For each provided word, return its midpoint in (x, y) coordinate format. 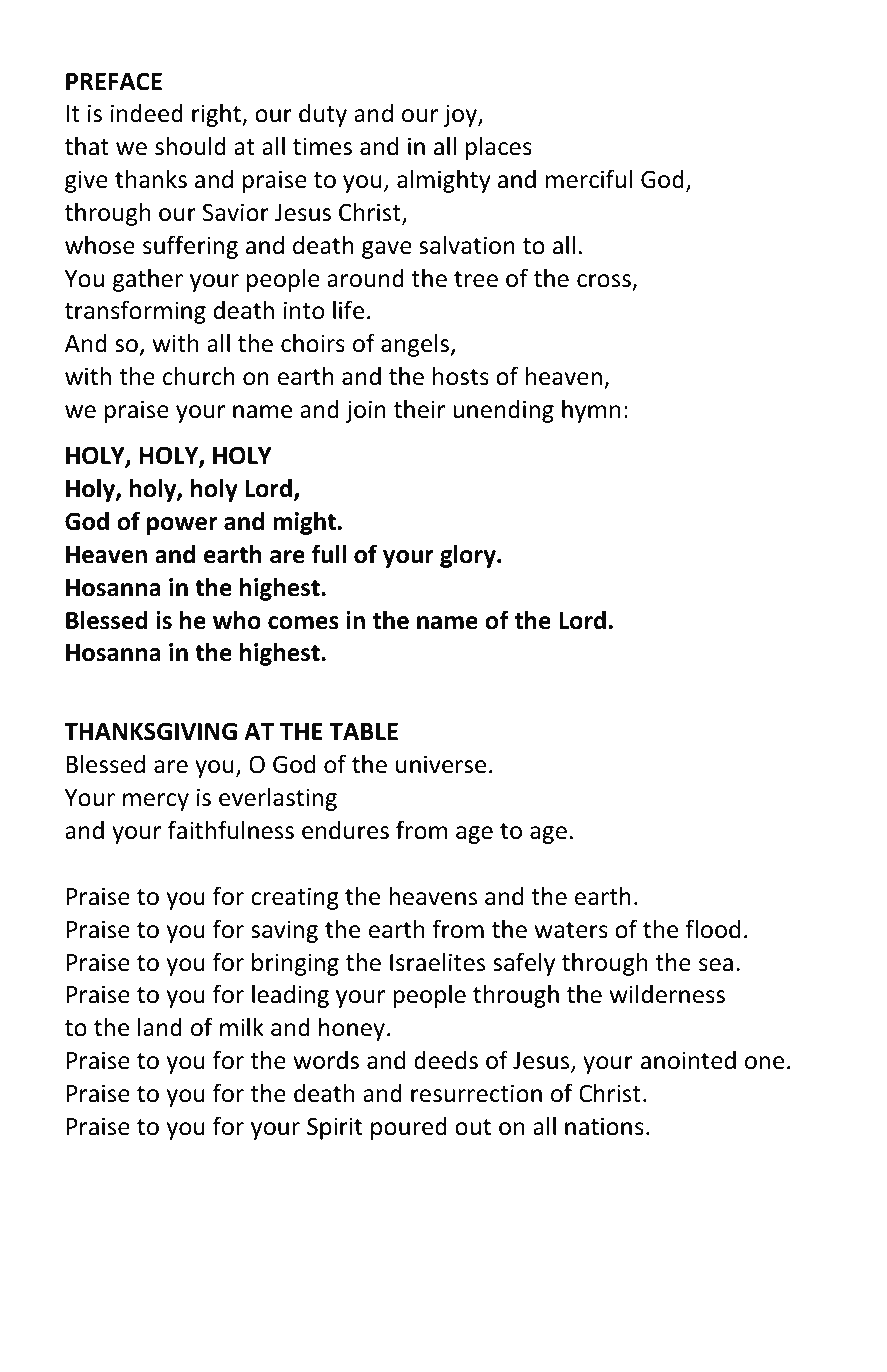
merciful (589, 179)
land (160, 1027)
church (199, 376)
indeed (147, 113)
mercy (156, 802)
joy (462, 115)
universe (441, 764)
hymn (591, 411)
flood (712, 929)
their (419, 409)
